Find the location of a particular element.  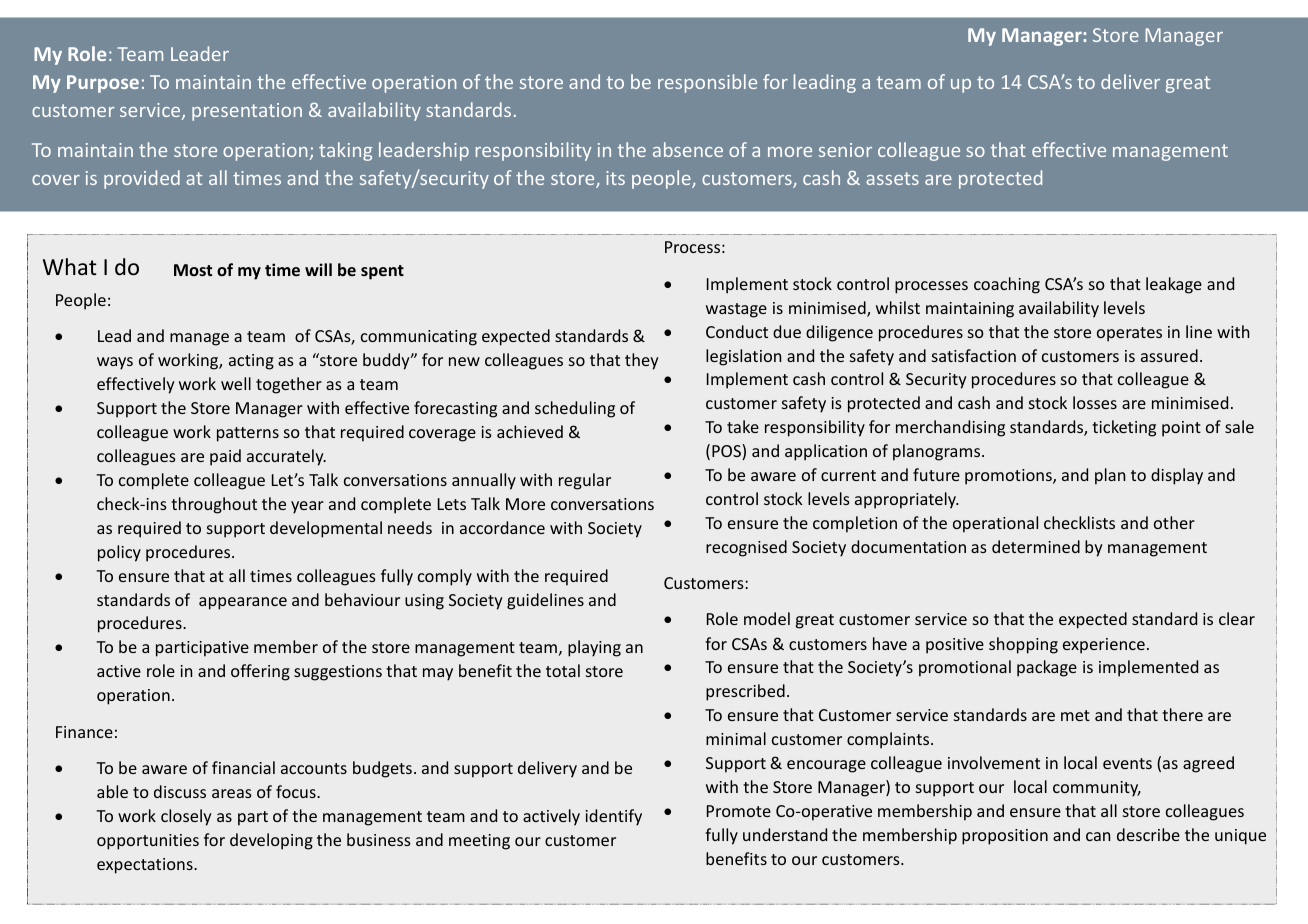

wastage is located at coordinates (736, 310).
